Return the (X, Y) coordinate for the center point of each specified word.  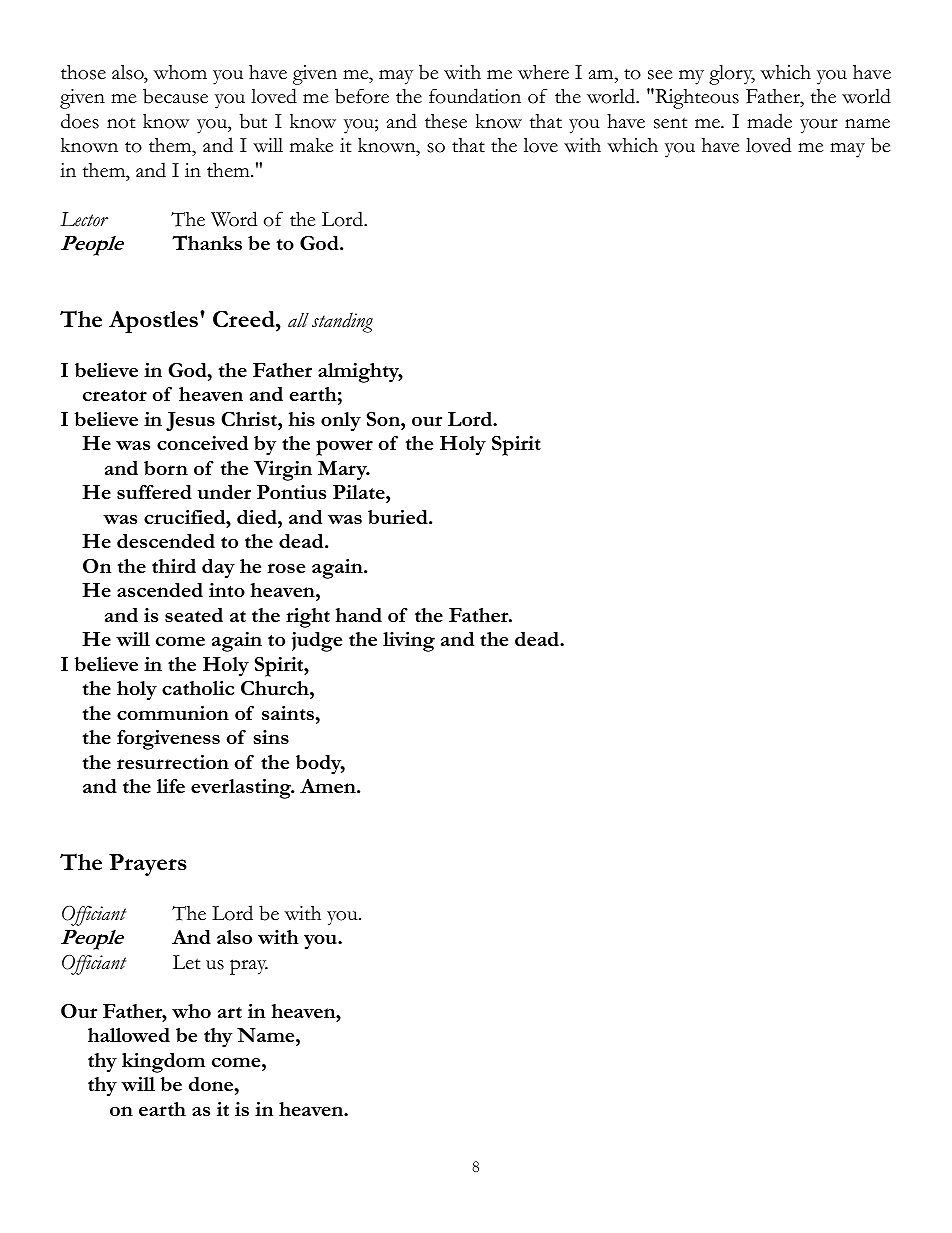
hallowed (129, 1035)
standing (342, 322)
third (174, 566)
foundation (475, 96)
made (769, 121)
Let (187, 962)
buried (399, 517)
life (171, 786)
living (409, 642)
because (175, 96)
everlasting (242, 789)
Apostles (153, 322)
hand (359, 615)
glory (732, 75)
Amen (329, 786)
